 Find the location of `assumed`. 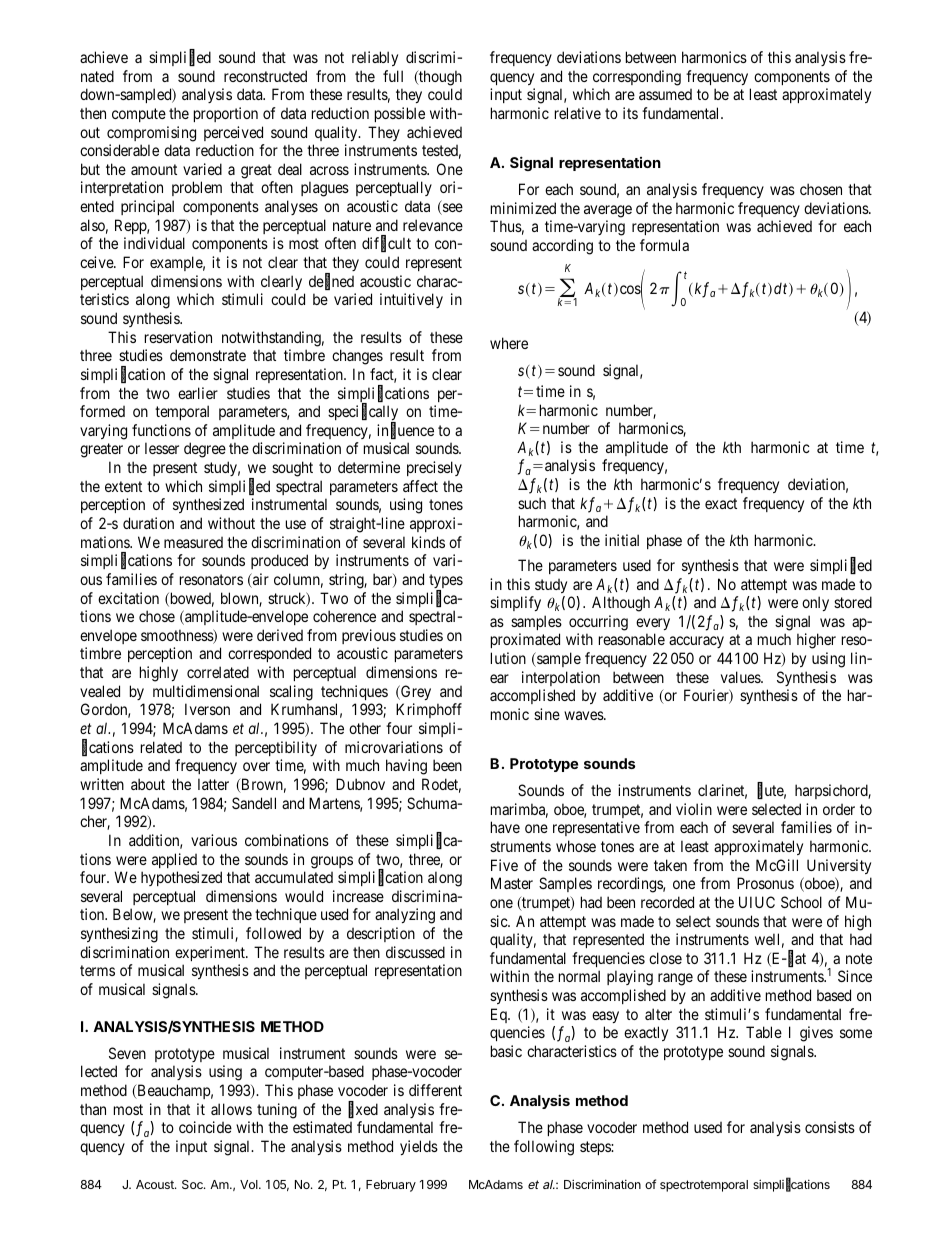

assumed is located at coordinates (665, 94).
